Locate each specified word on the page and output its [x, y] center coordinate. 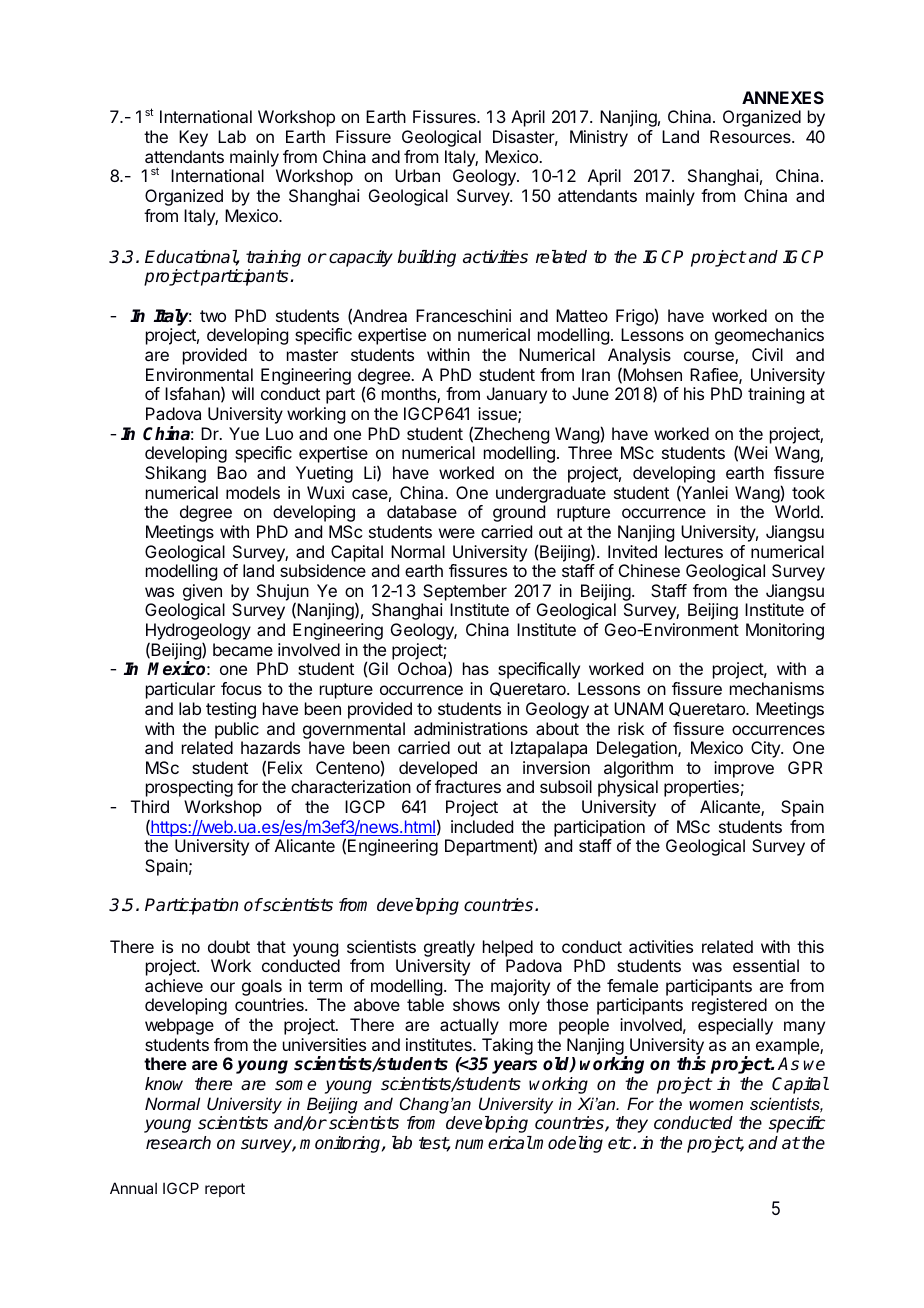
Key [193, 138]
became [243, 649]
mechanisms [777, 688]
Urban [417, 175]
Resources [751, 136]
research [178, 1143]
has [476, 668]
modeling [567, 1144]
